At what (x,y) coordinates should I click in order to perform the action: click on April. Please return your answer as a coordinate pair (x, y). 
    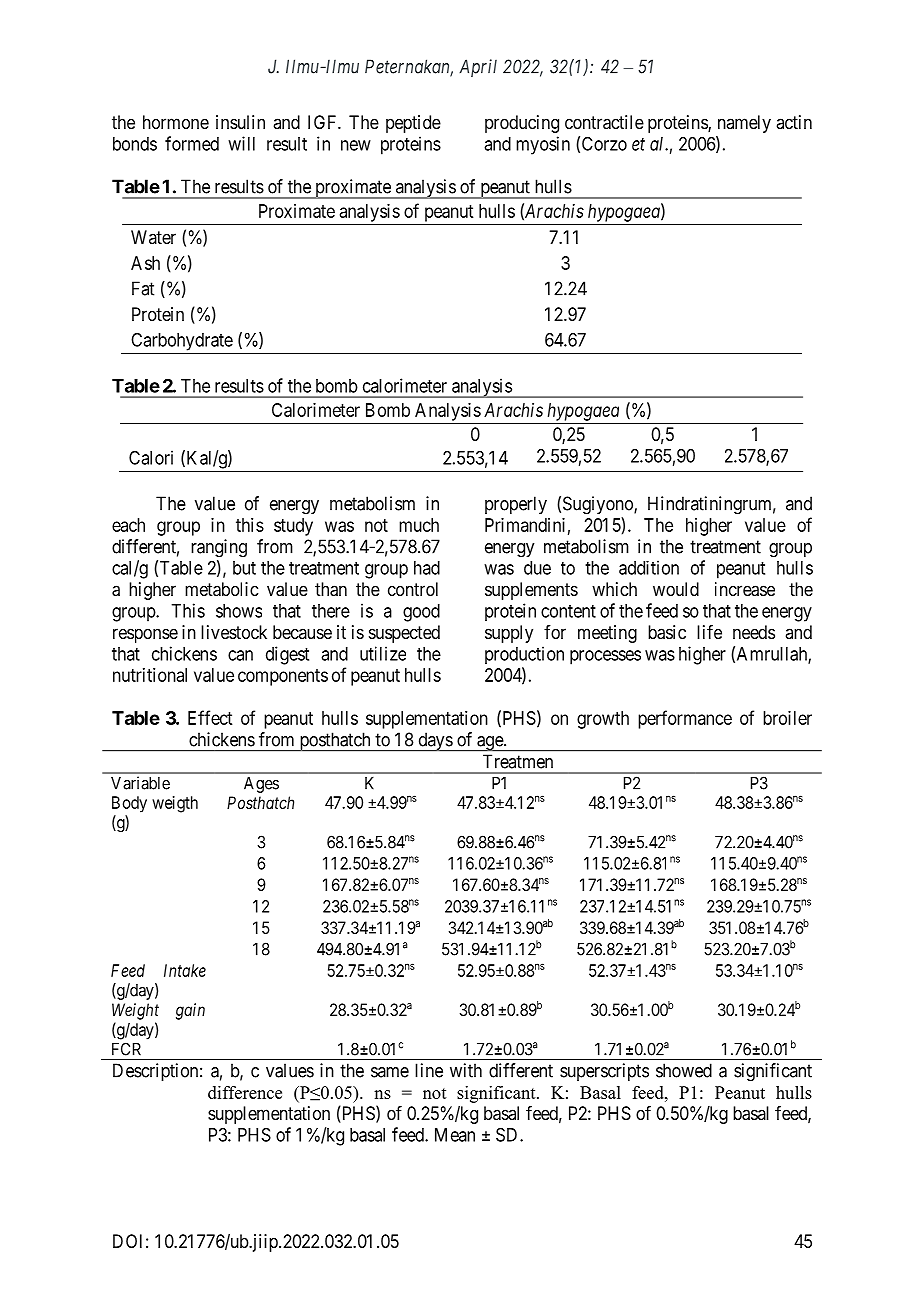
    Looking at the image, I should click on (478, 68).
